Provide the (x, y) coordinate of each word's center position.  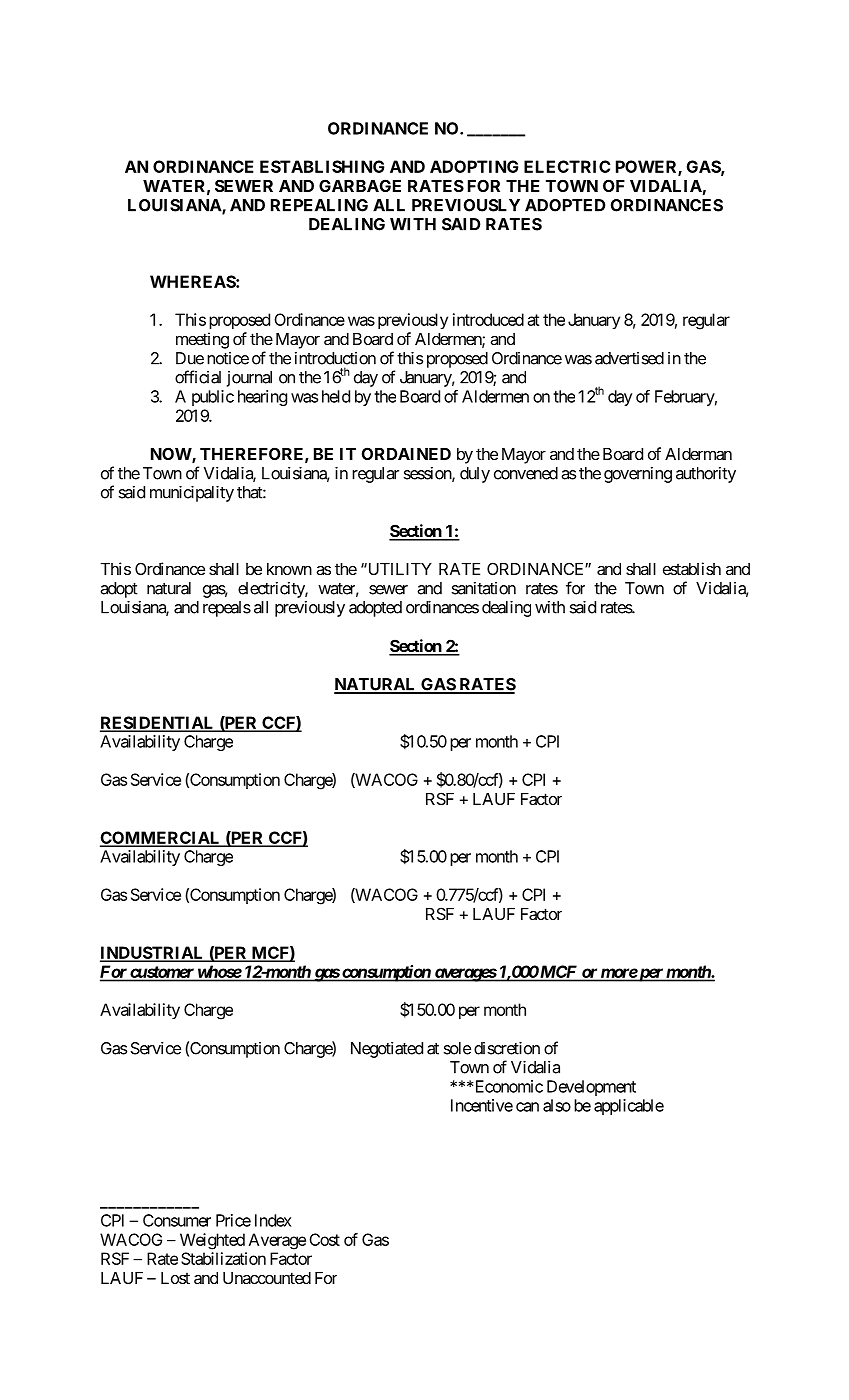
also (557, 1105)
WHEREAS (193, 281)
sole (457, 1048)
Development (591, 1088)
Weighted (212, 1241)
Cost (324, 1239)
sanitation (484, 588)
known (289, 569)
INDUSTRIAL (153, 953)
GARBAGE (360, 185)
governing (638, 475)
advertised (629, 358)
